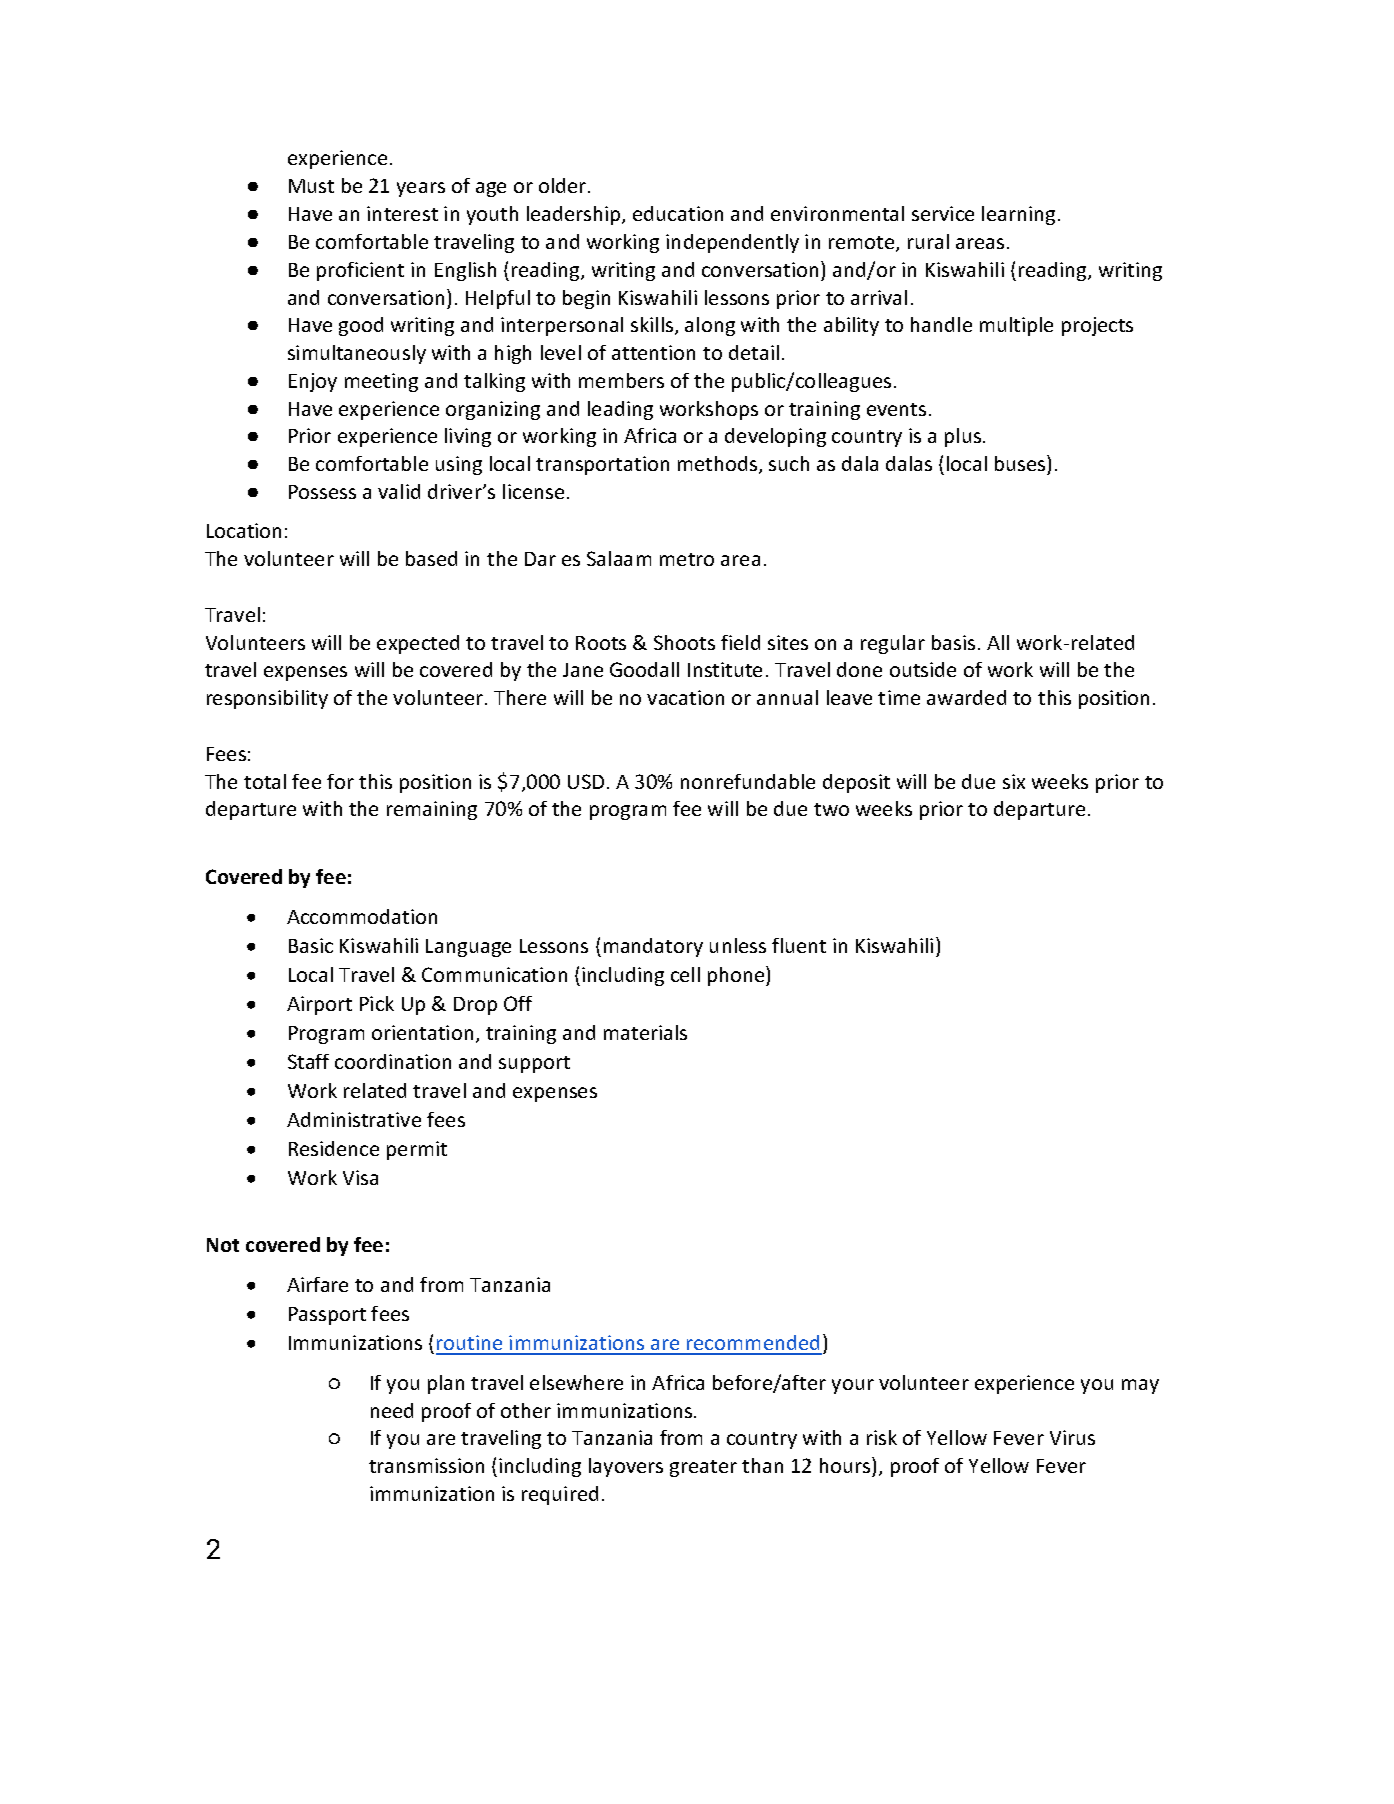  What do you see at coordinates (703, 1468) in the page?
I see `greater` at bounding box center [703, 1468].
